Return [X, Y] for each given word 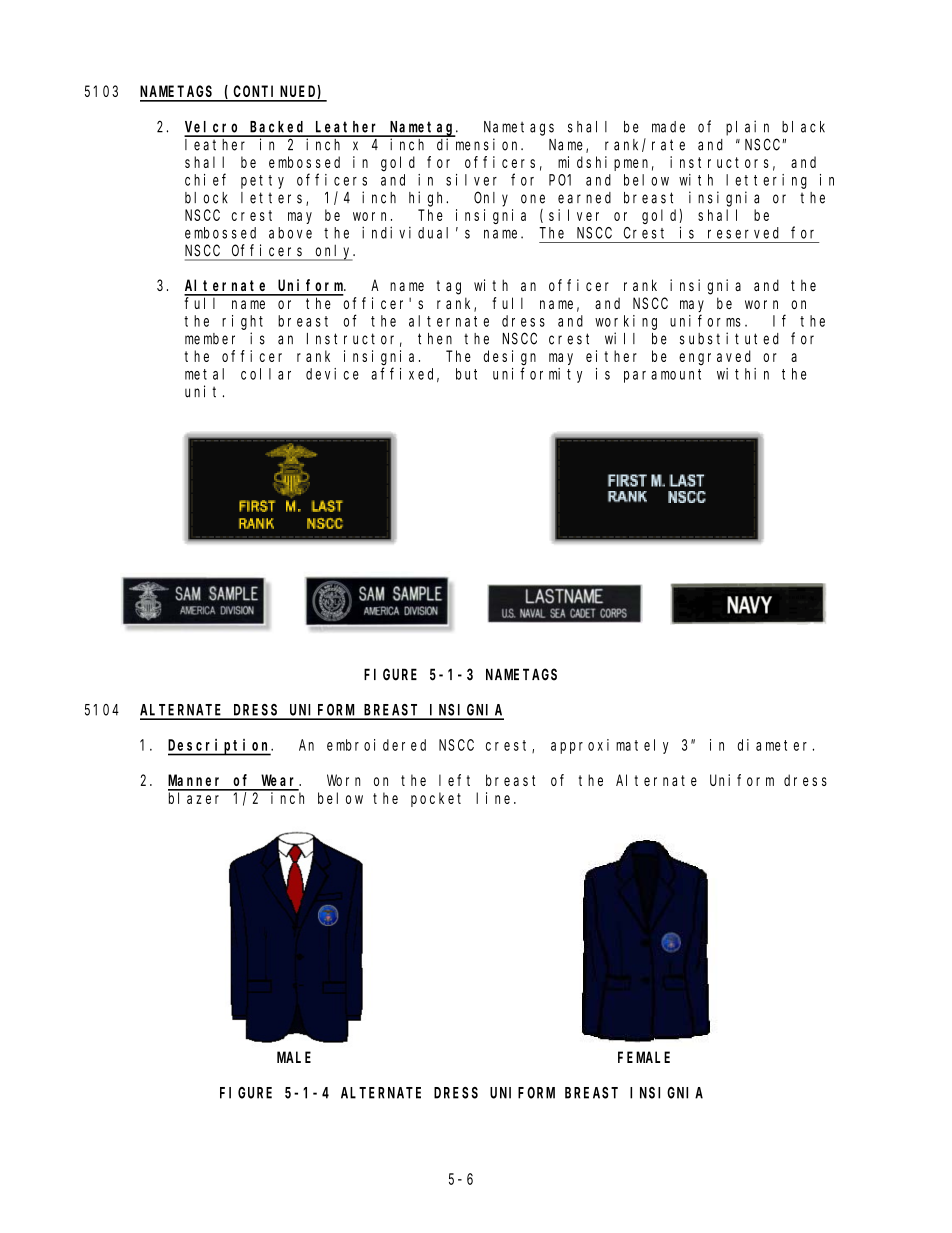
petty [262, 182]
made [668, 127]
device [332, 374]
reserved [743, 233]
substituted [729, 338]
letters [274, 199]
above [290, 233]
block [206, 198]
